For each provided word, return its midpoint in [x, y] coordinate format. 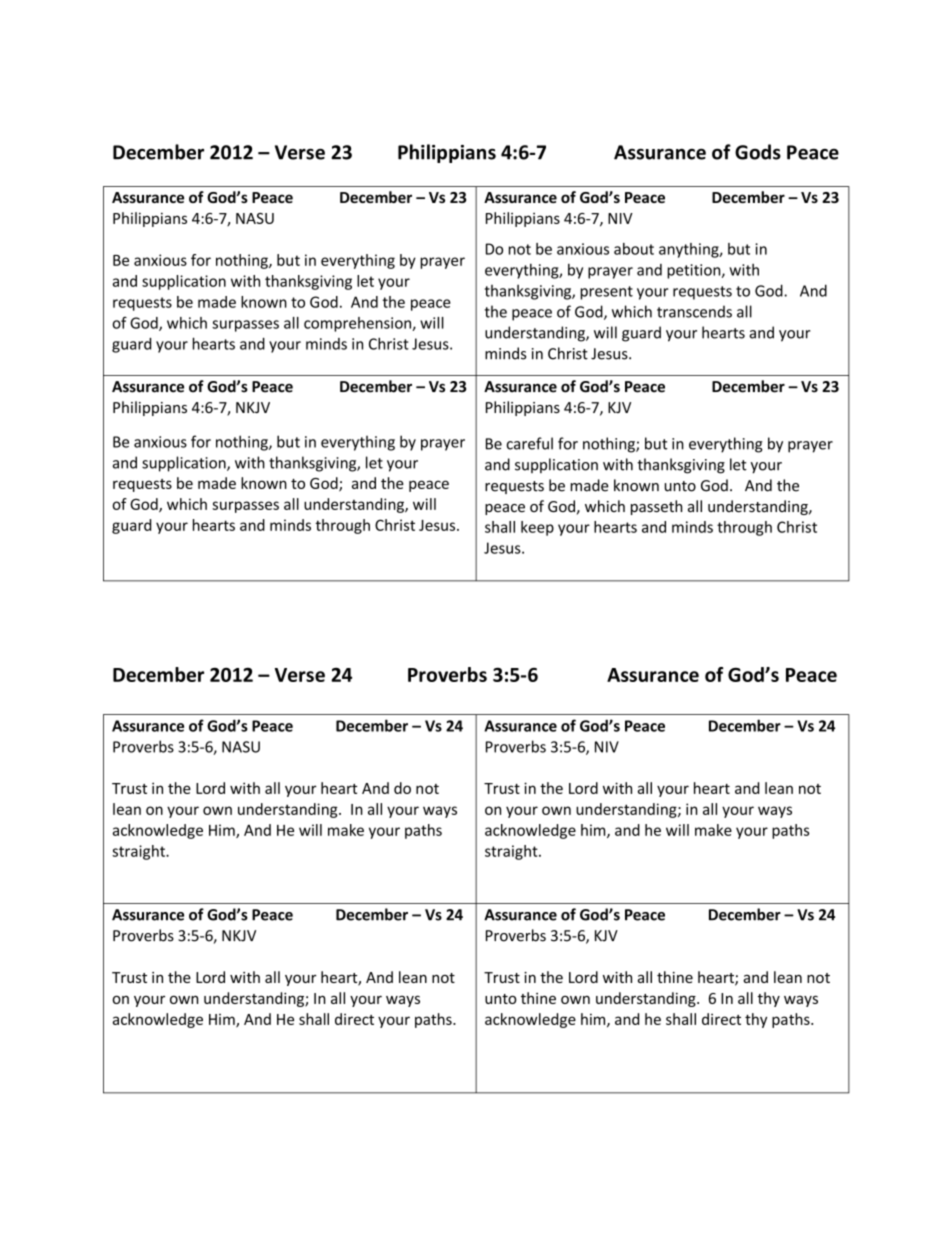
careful [530, 443]
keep [537, 528]
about [634, 249]
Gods [758, 152]
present [606, 293]
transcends [694, 311]
